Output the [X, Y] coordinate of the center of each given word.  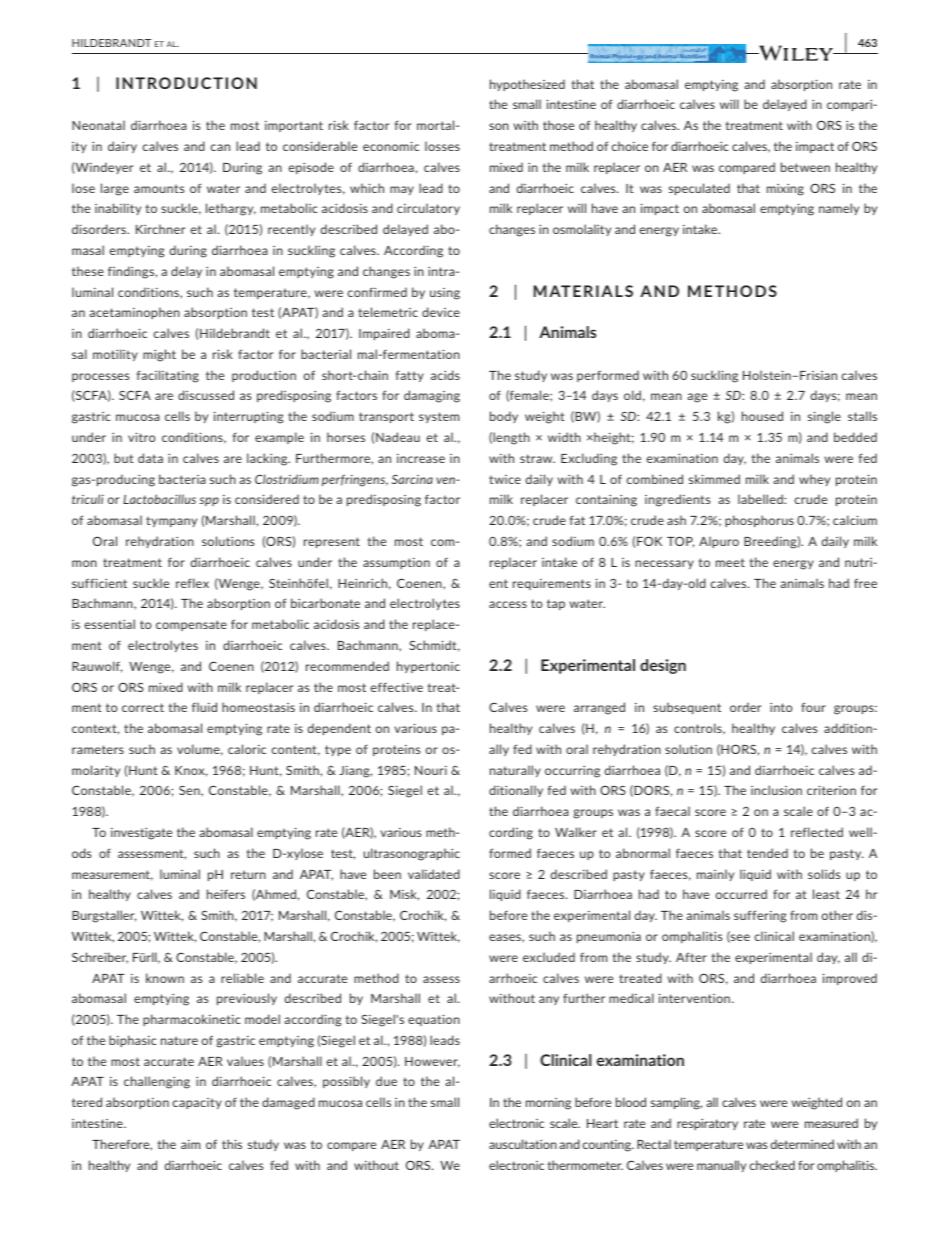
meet [730, 562]
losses [442, 146]
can [220, 147]
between [805, 167]
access [508, 604]
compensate [191, 625]
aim [190, 1144]
